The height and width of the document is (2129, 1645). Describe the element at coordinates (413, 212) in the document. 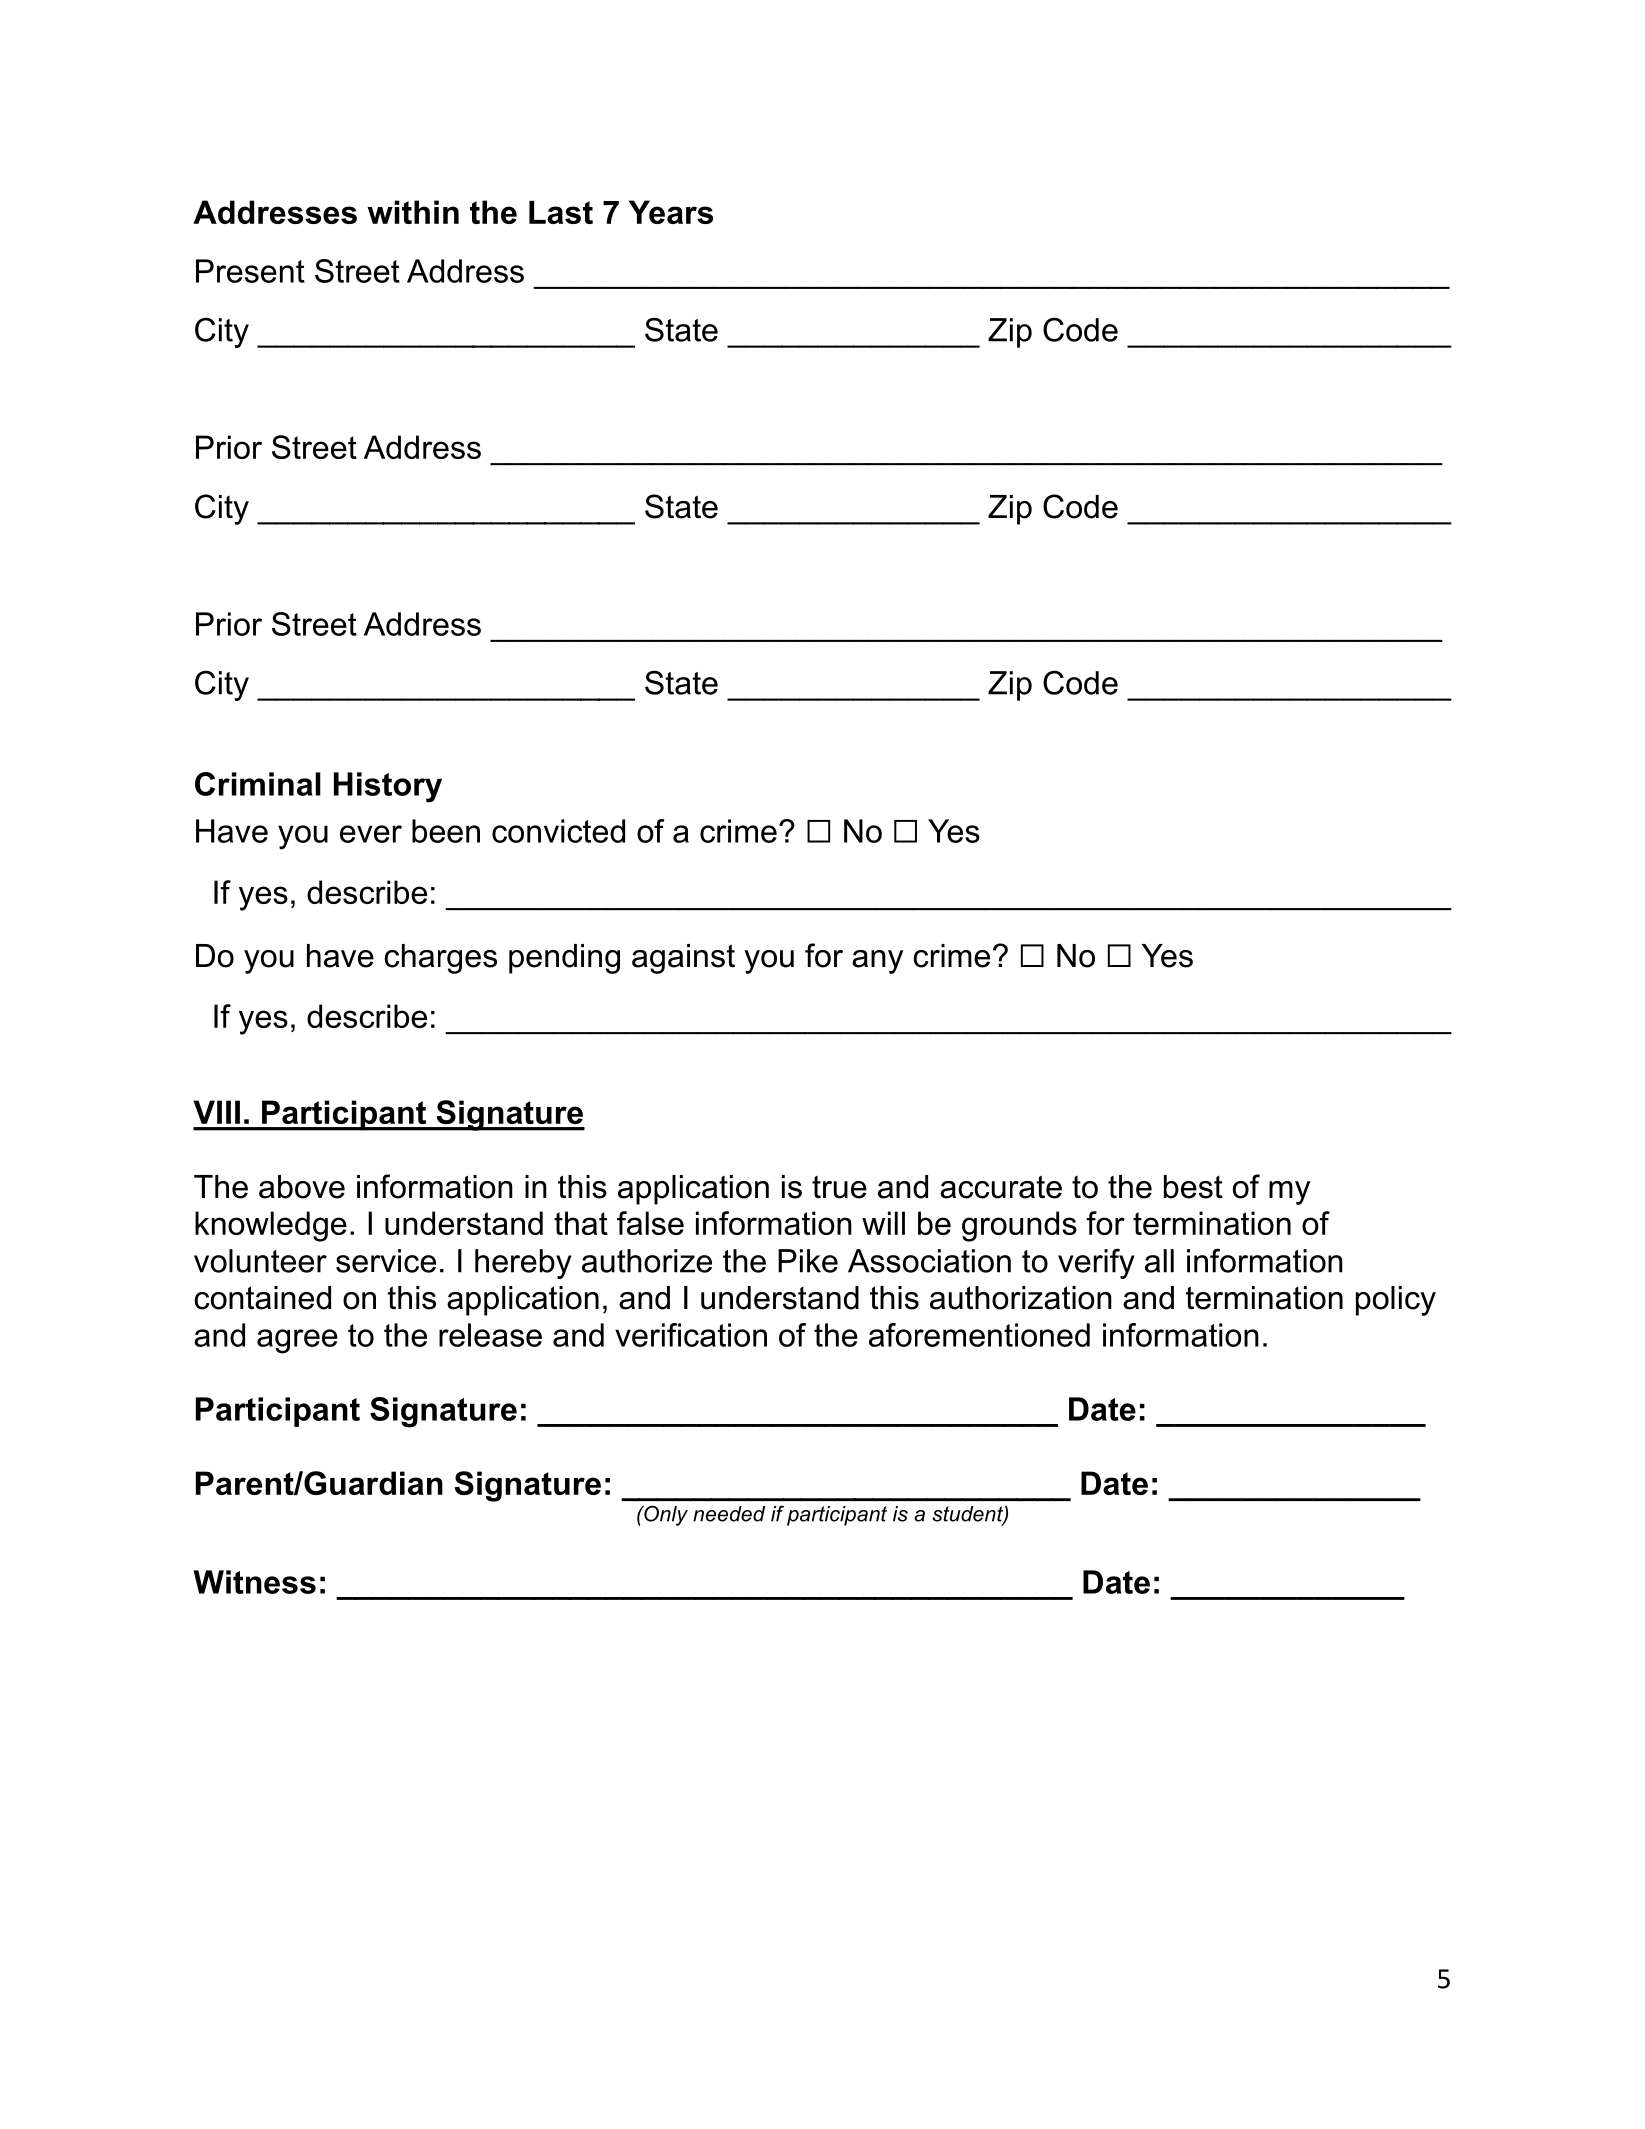

I see `within` at that location.
